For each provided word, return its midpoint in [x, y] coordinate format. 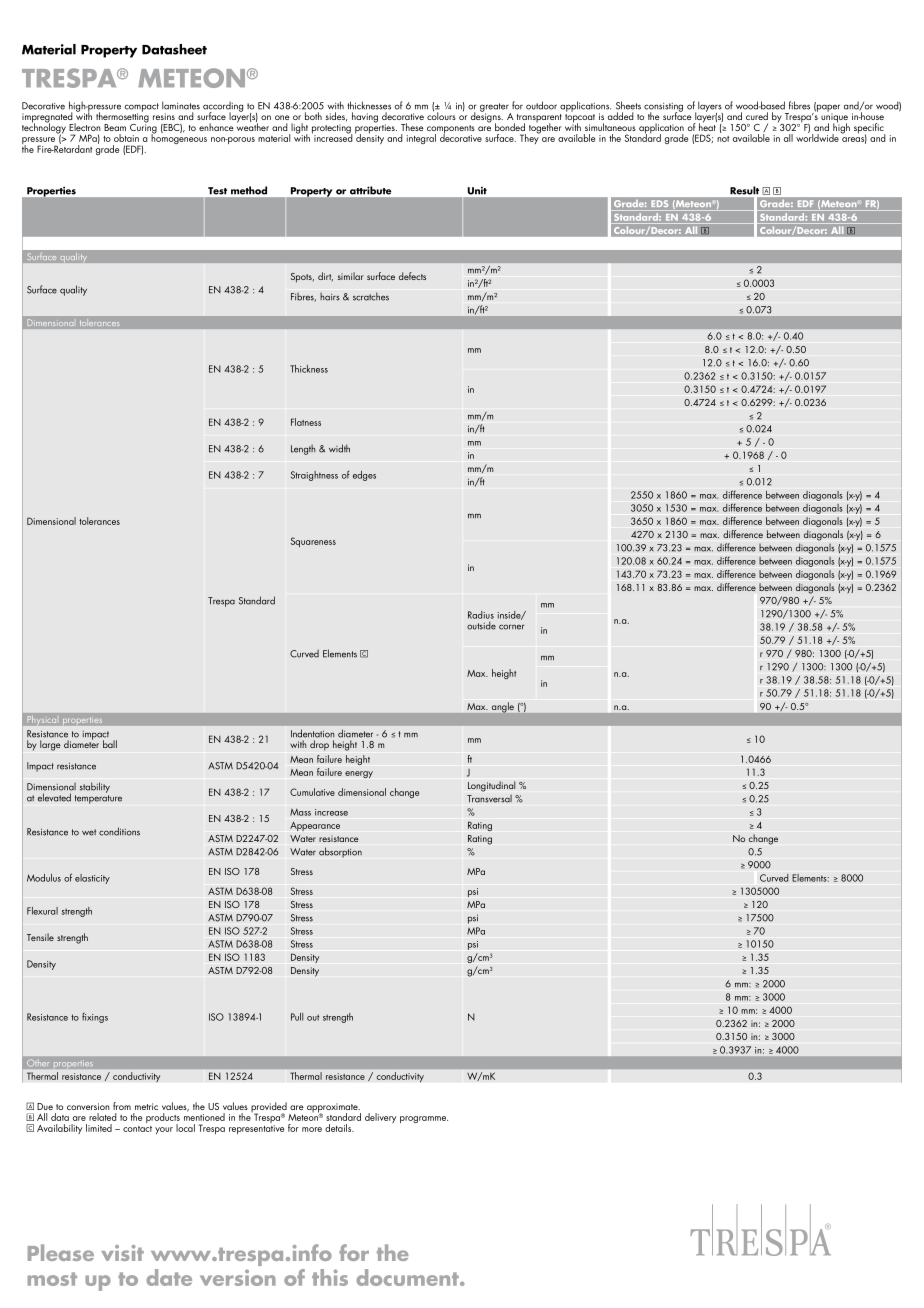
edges [364, 476]
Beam [115, 127]
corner [512, 627]
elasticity [92, 879]
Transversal [489, 799]
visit [122, 1253]
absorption [340, 852]
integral [421, 139]
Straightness [314, 476]
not [723, 139]
